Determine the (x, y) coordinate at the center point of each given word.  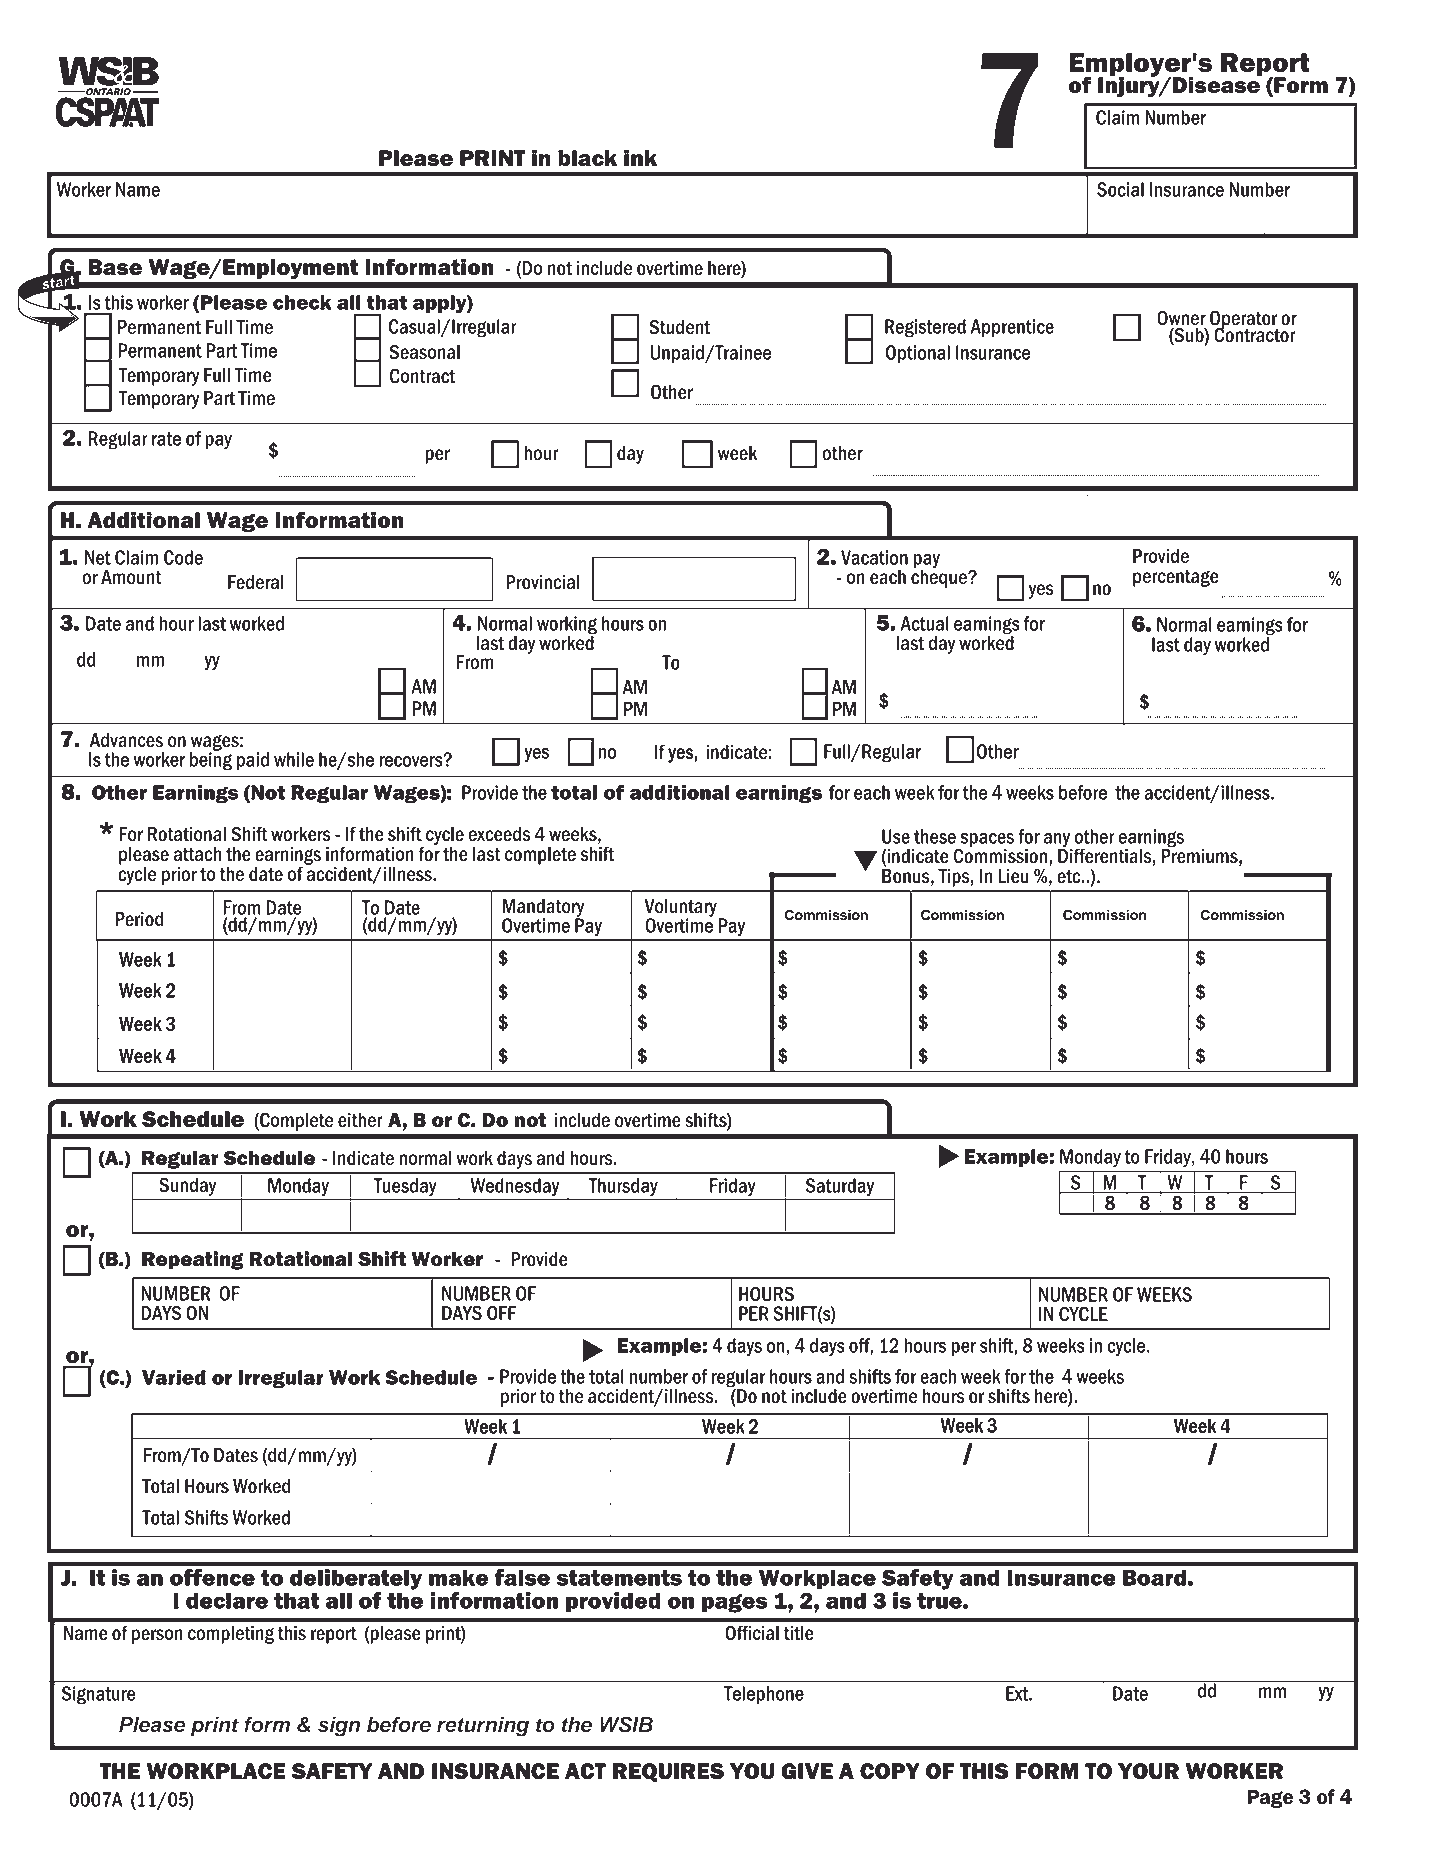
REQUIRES (668, 1772)
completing (231, 1635)
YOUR (1148, 1771)
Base (115, 267)
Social (1120, 189)
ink (640, 158)
